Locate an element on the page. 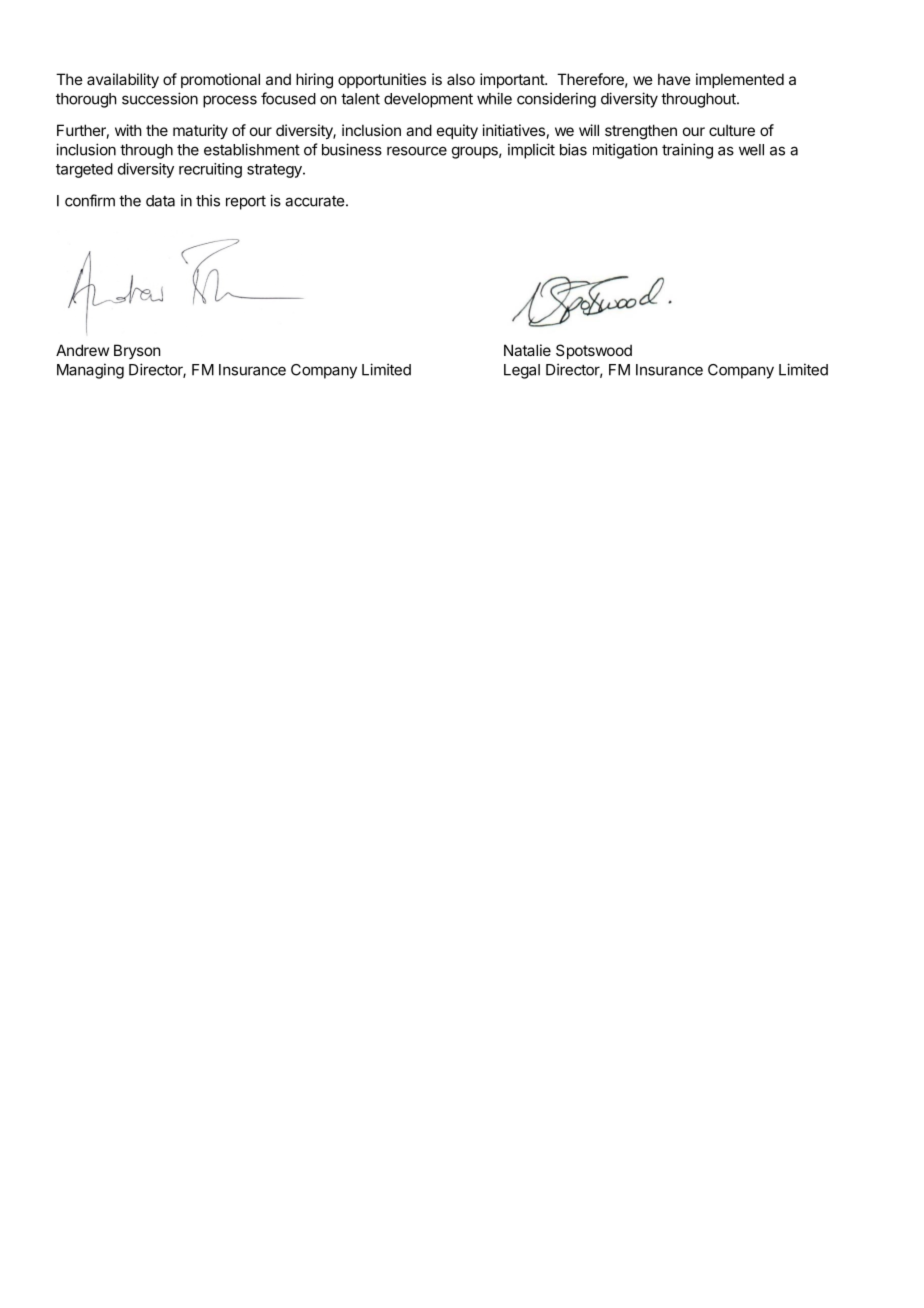 Image resolution: width=924 pixels, height=1308 pixels. Legal is located at coordinates (522, 371).
